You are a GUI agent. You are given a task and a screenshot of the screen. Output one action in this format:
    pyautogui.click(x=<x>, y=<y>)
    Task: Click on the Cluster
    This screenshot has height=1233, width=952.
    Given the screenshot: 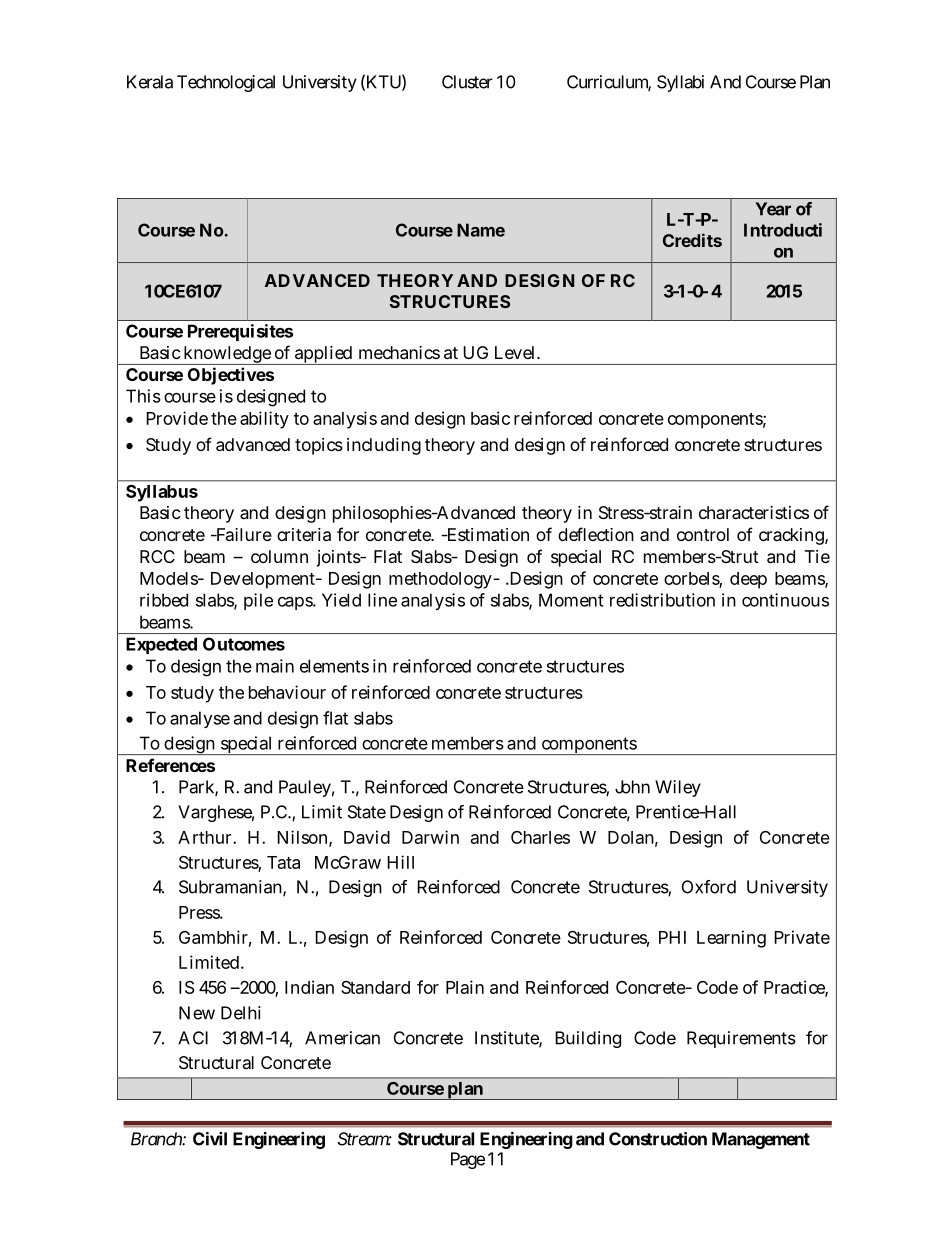 What is the action you would take?
    pyautogui.click(x=467, y=82)
